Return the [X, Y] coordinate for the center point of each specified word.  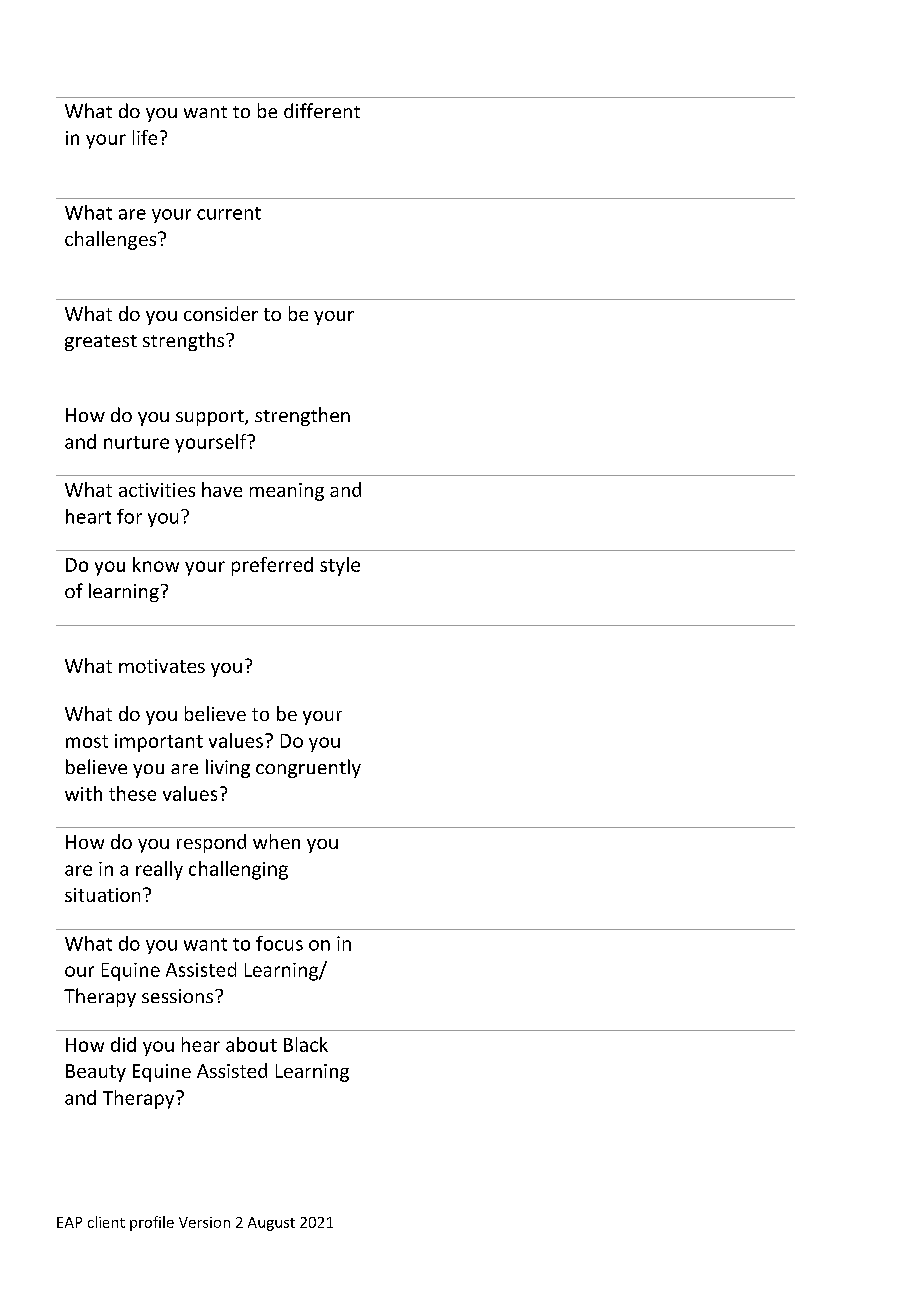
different [322, 110]
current [229, 213]
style [340, 566]
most [87, 741]
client [106, 1222]
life [145, 137]
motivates [162, 666]
